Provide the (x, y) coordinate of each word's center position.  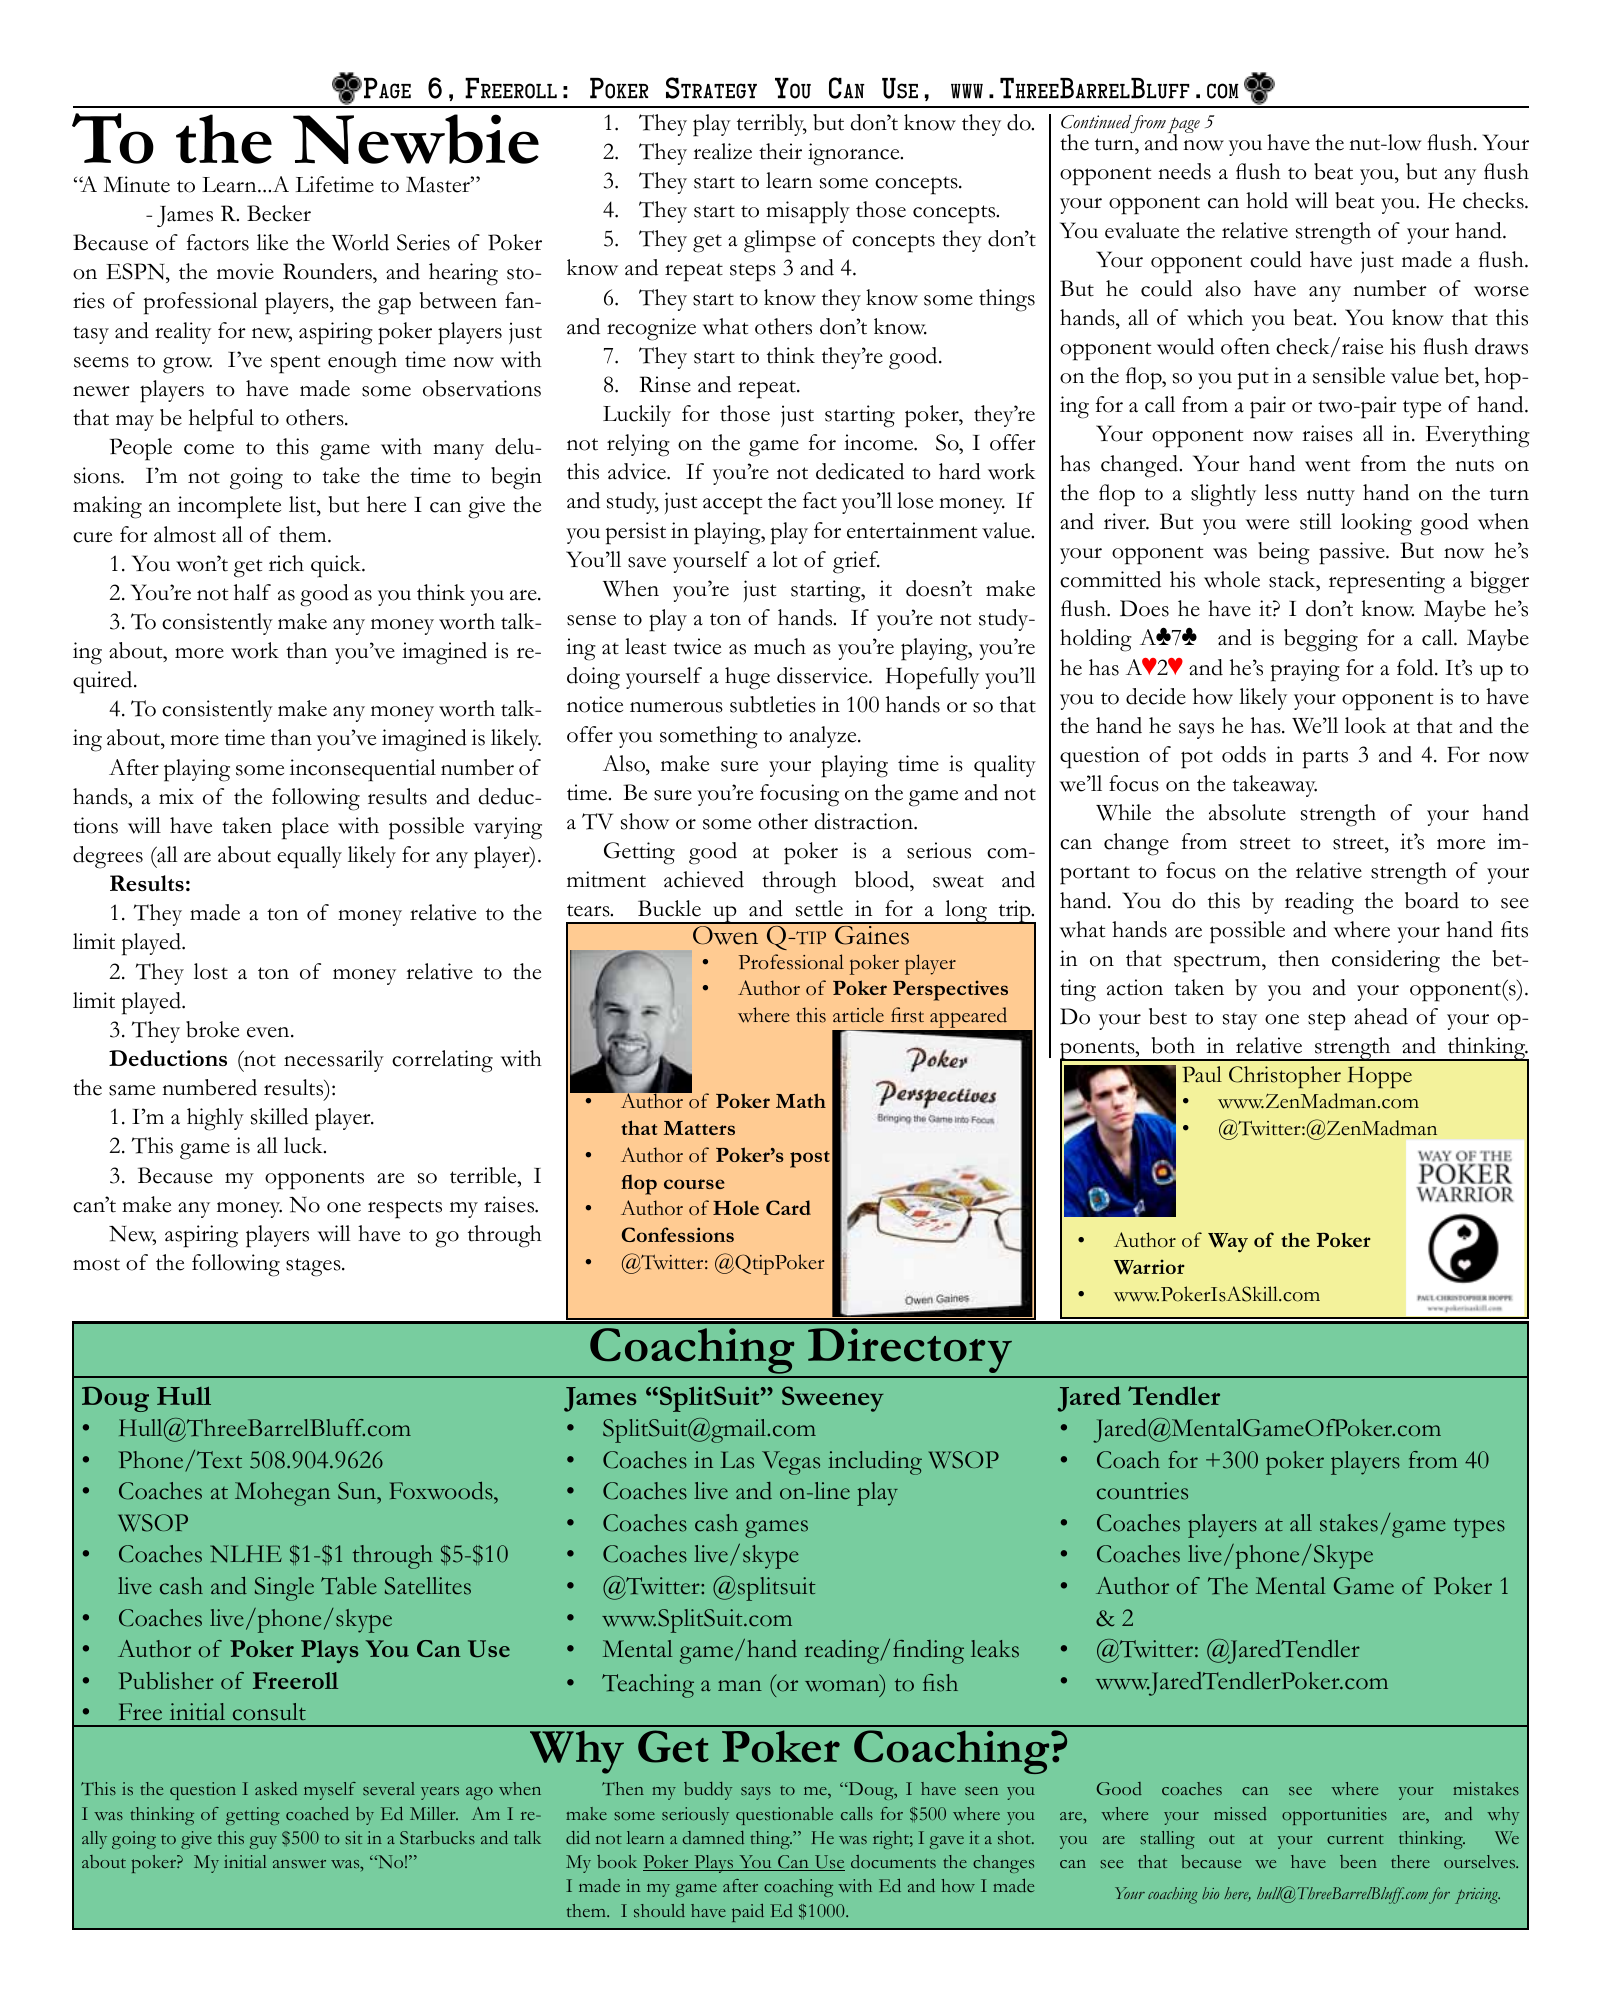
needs (1184, 171)
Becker (279, 213)
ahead (1381, 1016)
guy (263, 1842)
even (269, 1032)
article (858, 1015)
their (780, 151)
